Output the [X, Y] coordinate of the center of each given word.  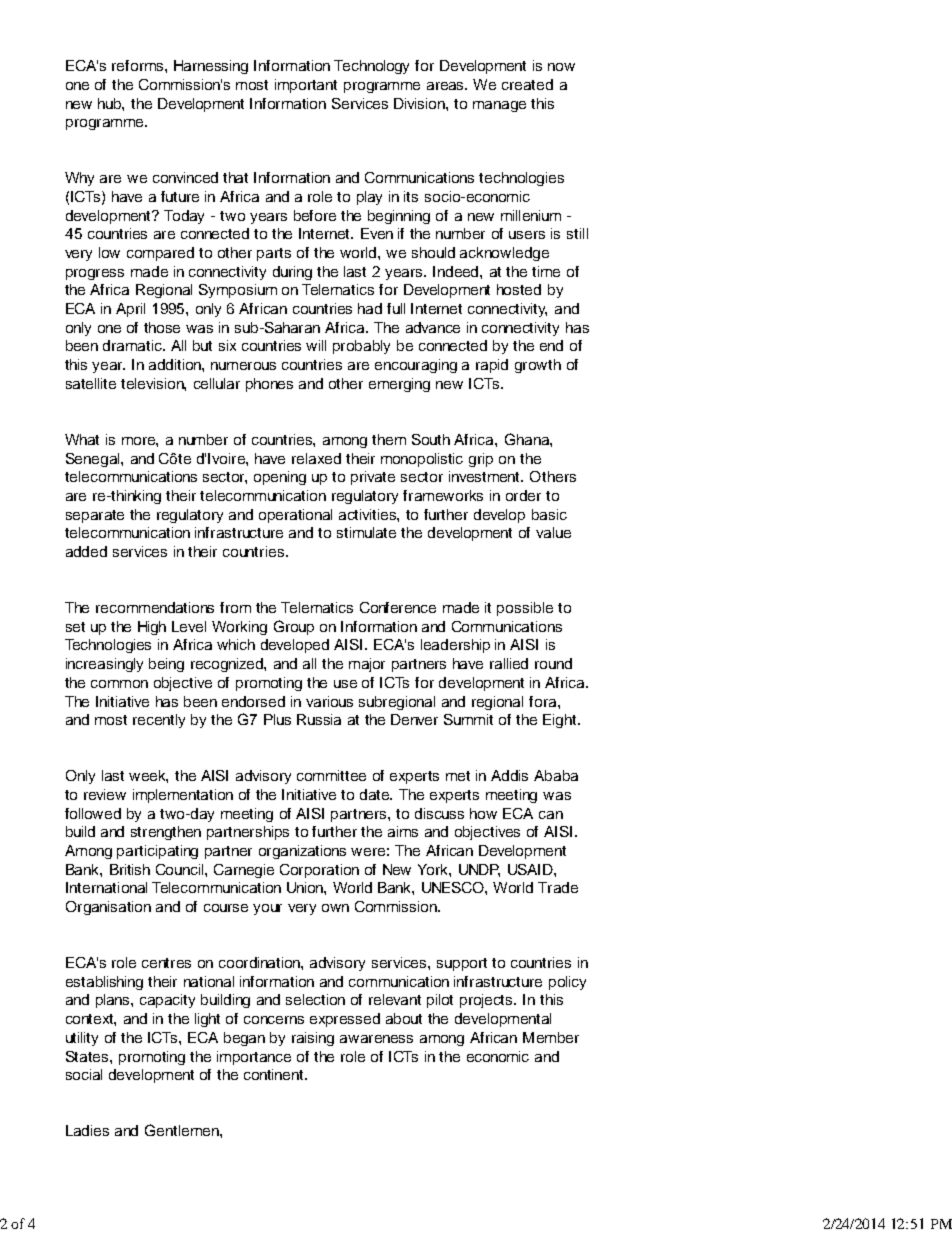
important [306, 86]
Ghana [528, 439]
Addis [509, 775]
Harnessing [211, 67]
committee [331, 775]
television [153, 384]
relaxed [316, 458]
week [148, 776]
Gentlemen [183, 1130]
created [527, 84]
